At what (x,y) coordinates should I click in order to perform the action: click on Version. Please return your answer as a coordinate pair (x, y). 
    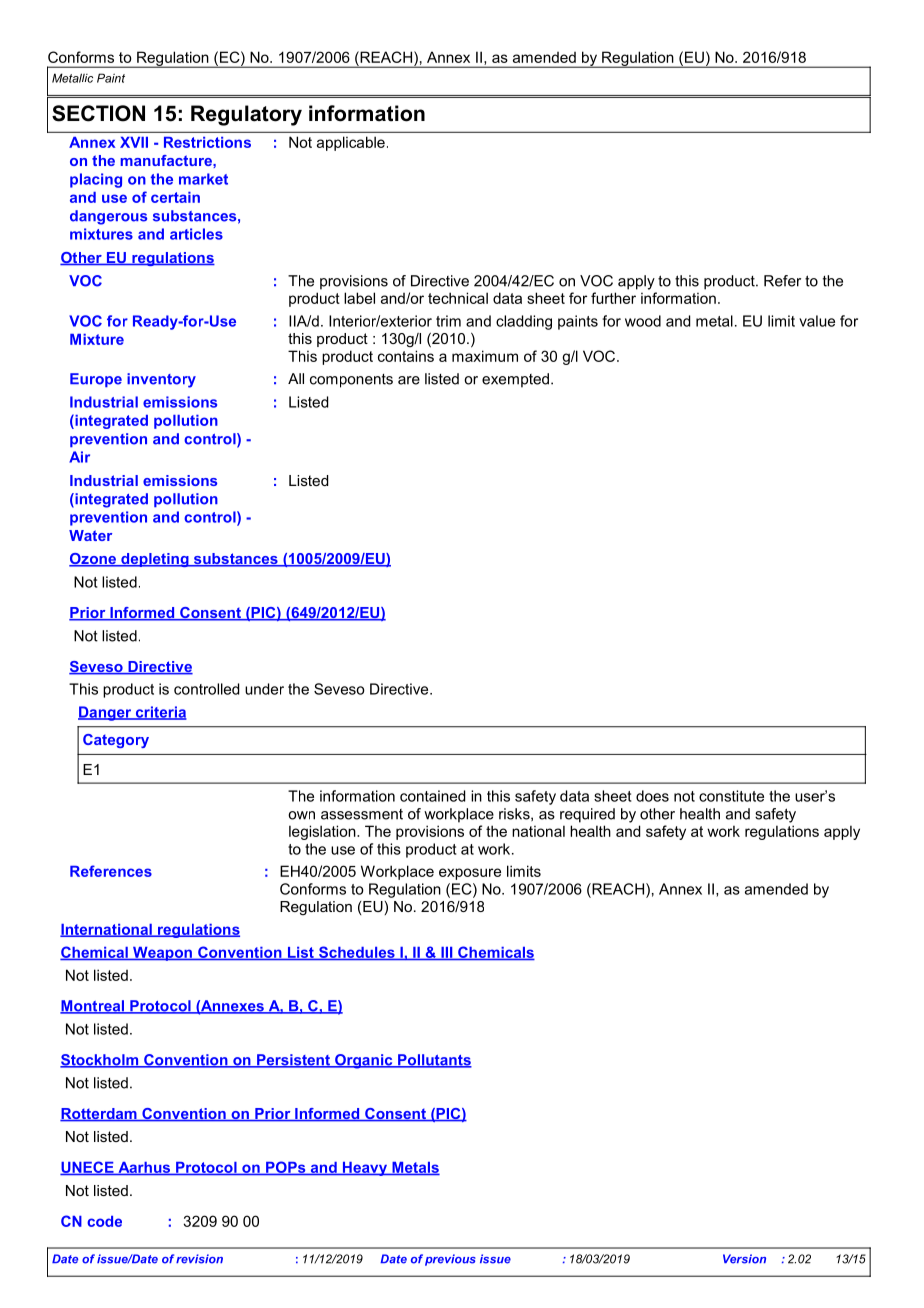
    Looking at the image, I should click on (744, 1259).
